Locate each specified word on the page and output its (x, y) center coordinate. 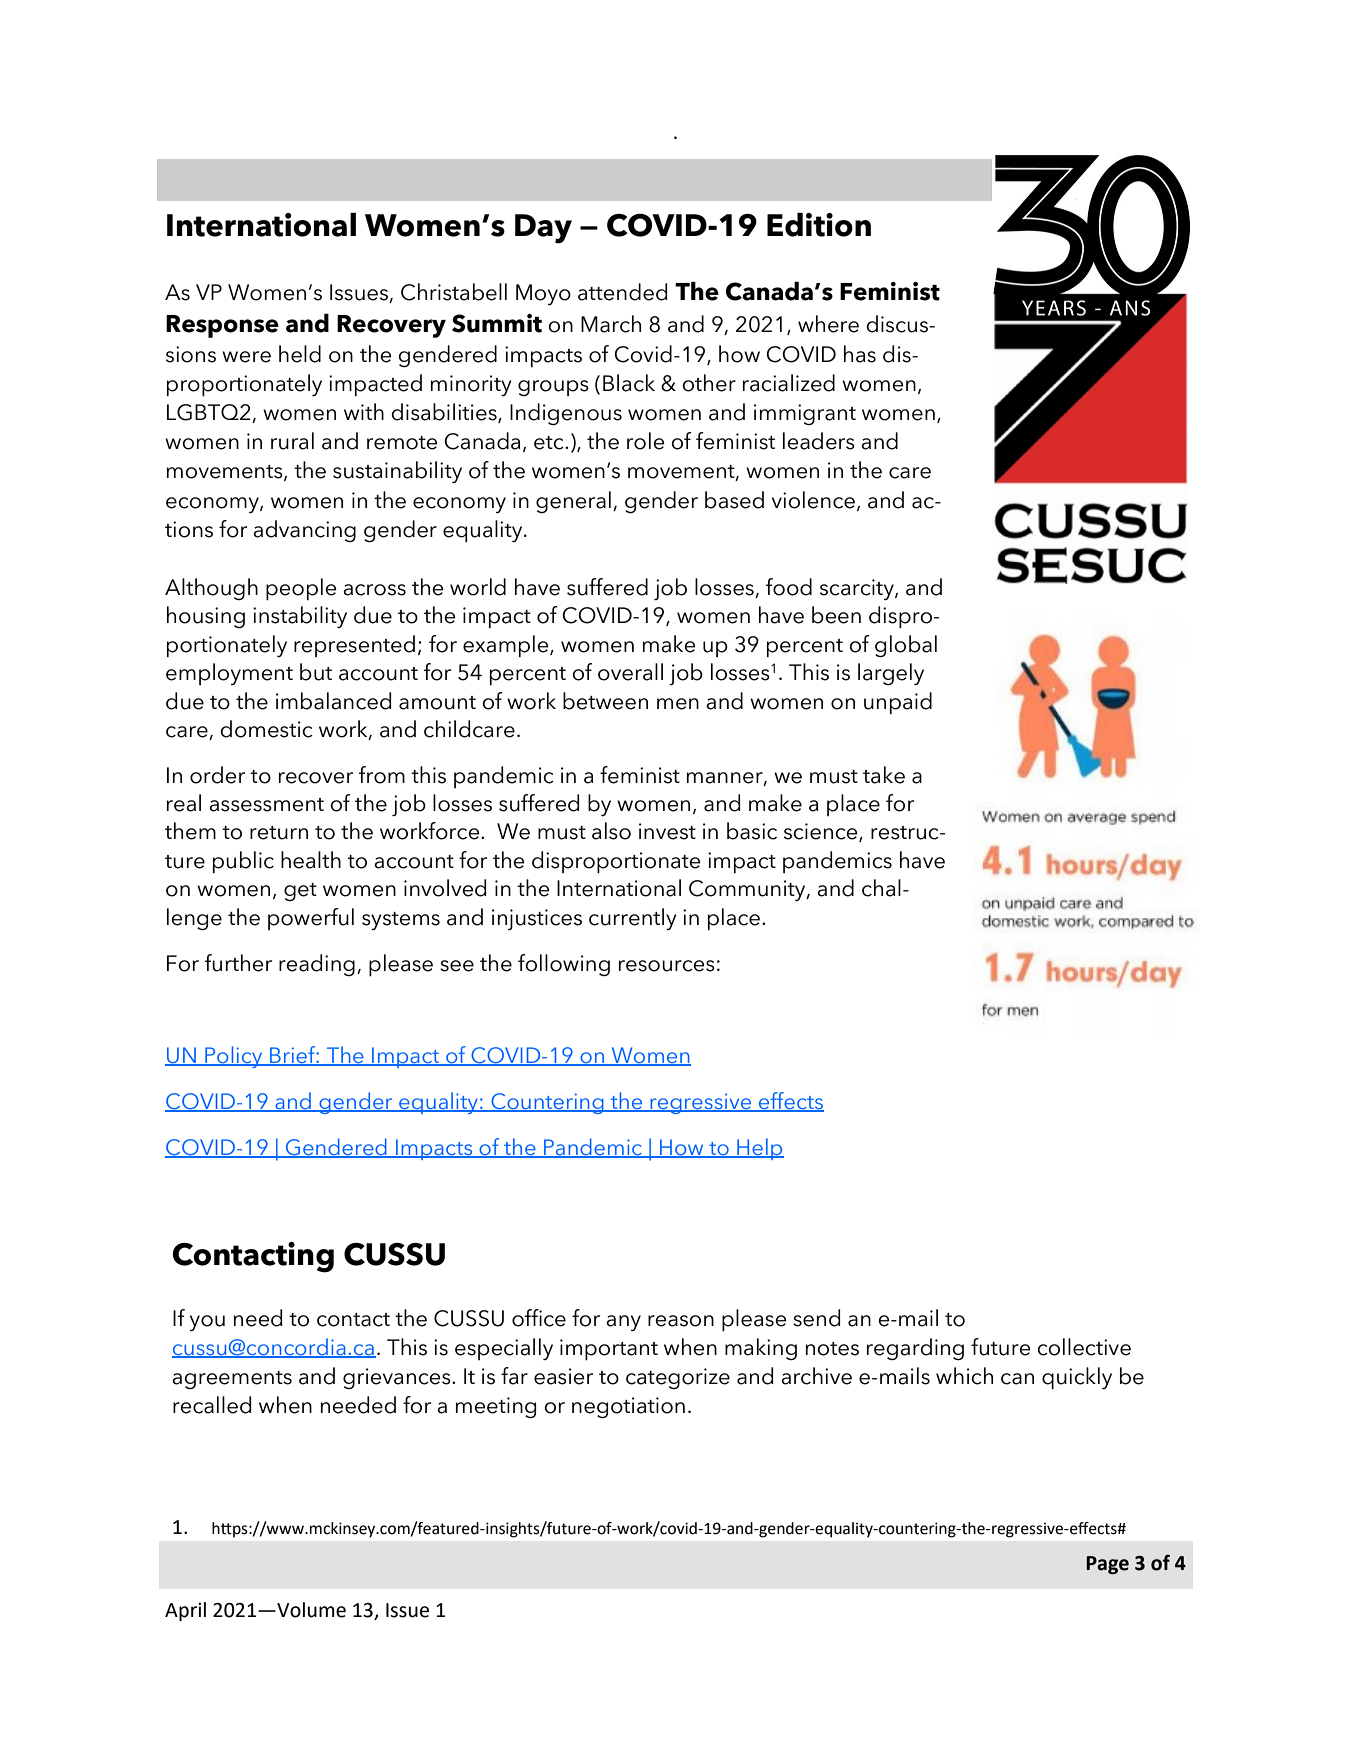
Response (222, 326)
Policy (234, 1057)
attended (622, 292)
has (860, 354)
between (605, 701)
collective (1084, 1347)
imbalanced (333, 701)
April (185, 1611)
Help (759, 1149)
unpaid (898, 703)
